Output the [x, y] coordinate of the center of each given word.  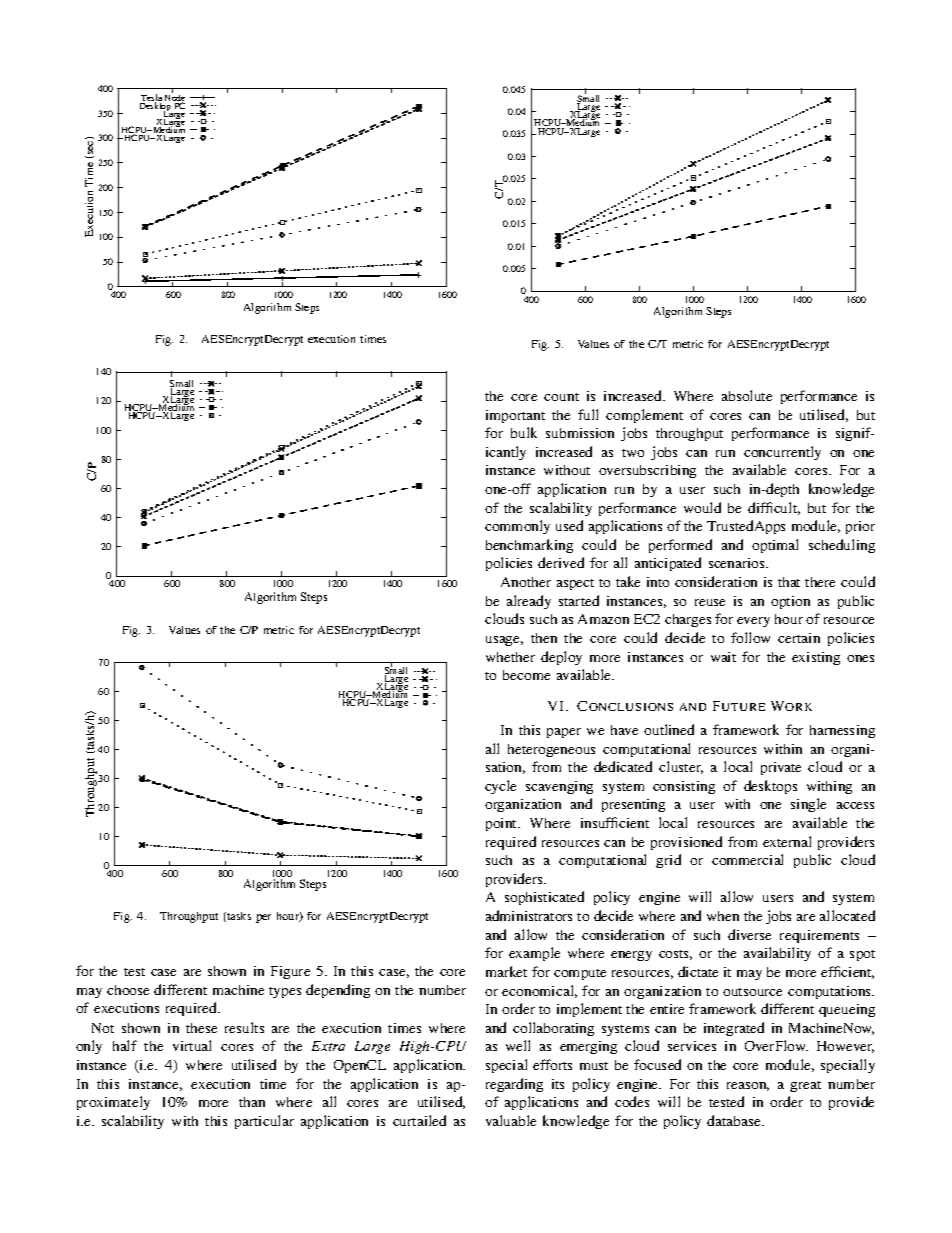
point [503, 824]
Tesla [151, 99]
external [787, 841]
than [252, 1102]
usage [504, 641]
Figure [290, 972]
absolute [747, 395]
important [515, 416]
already [529, 602]
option [790, 602]
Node [175, 98]
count [561, 397]
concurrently [782, 453]
